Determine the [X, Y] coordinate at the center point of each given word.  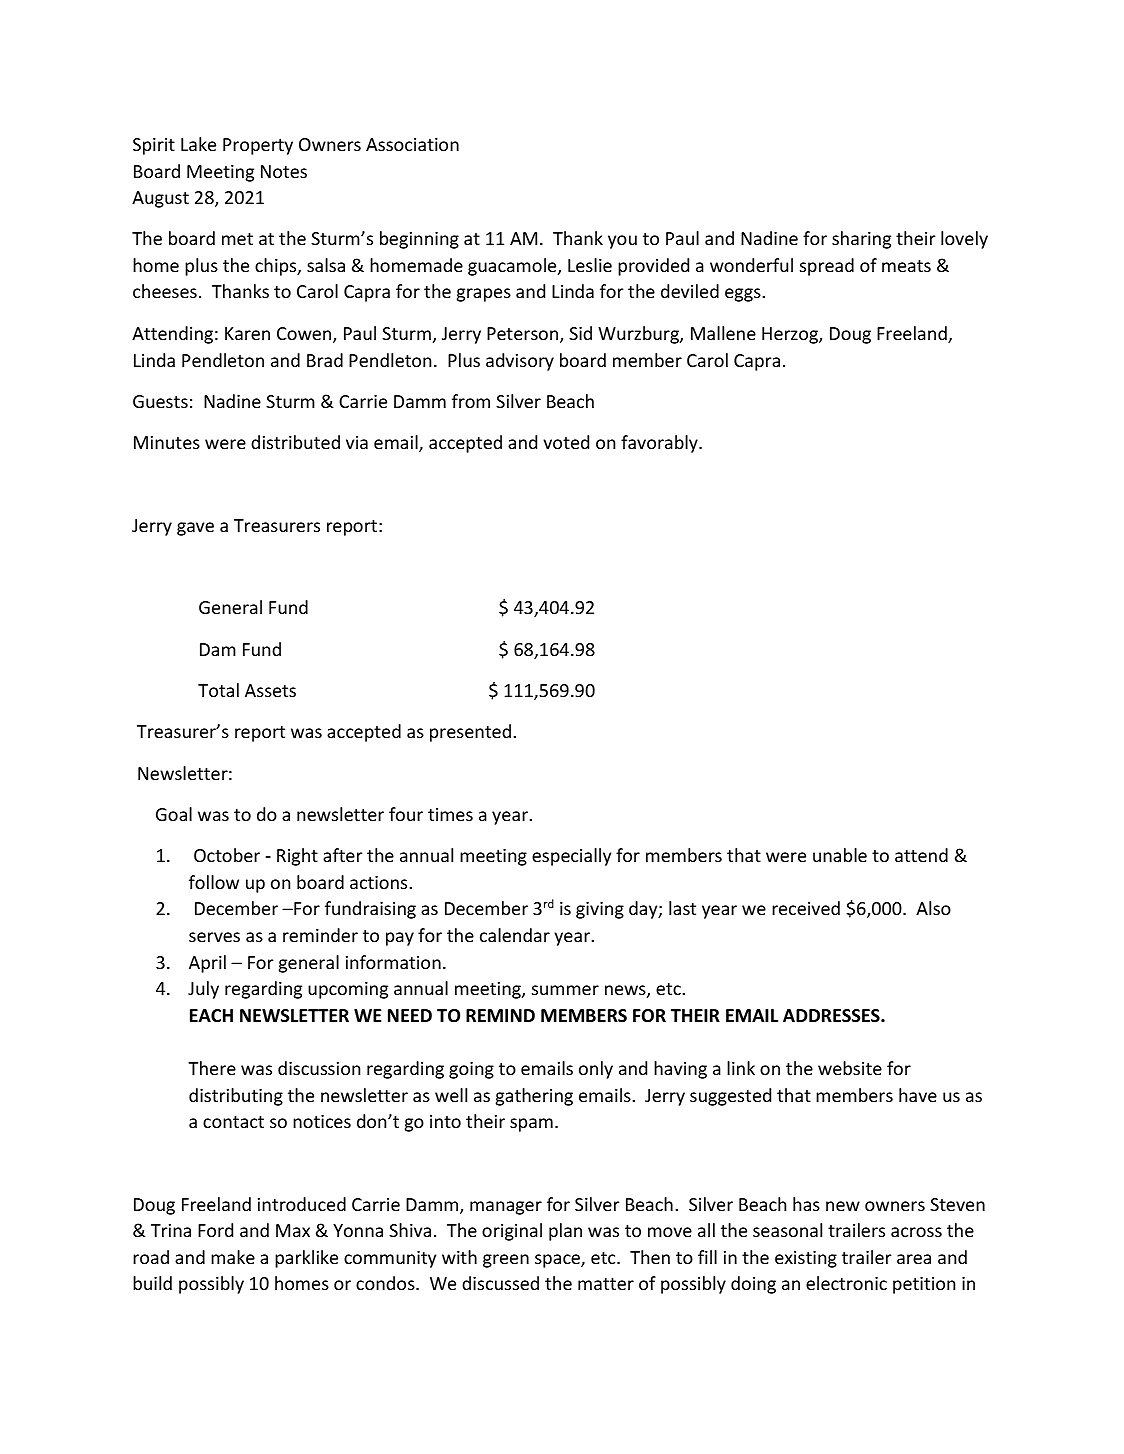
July [203, 990]
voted [566, 442]
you [622, 242]
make [233, 1257]
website [850, 1068]
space [558, 1261]
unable [840, 855]
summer [565, 990]
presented [470, 733]
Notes [284, 171]
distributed [295, 442]
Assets [270, 690]
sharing [861, 240]
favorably [660, 444]
